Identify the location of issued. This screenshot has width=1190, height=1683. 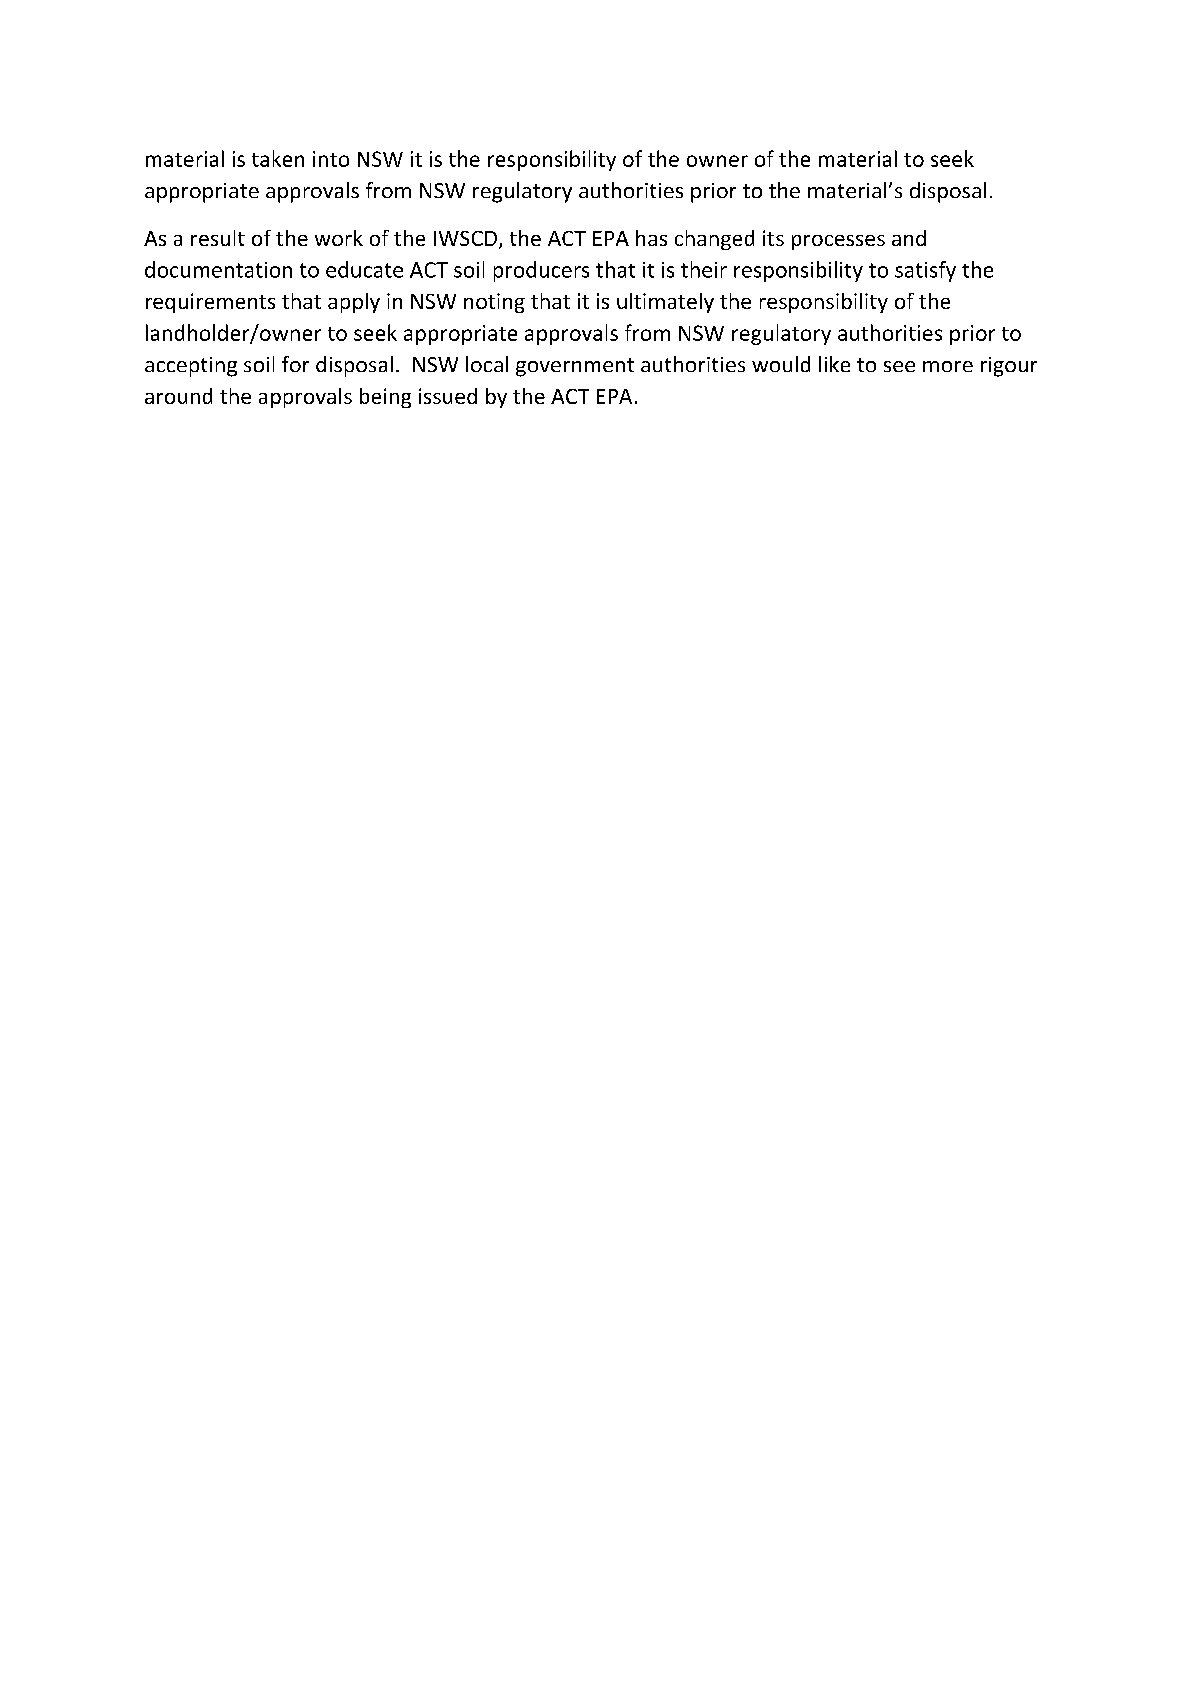
(448, 396).
